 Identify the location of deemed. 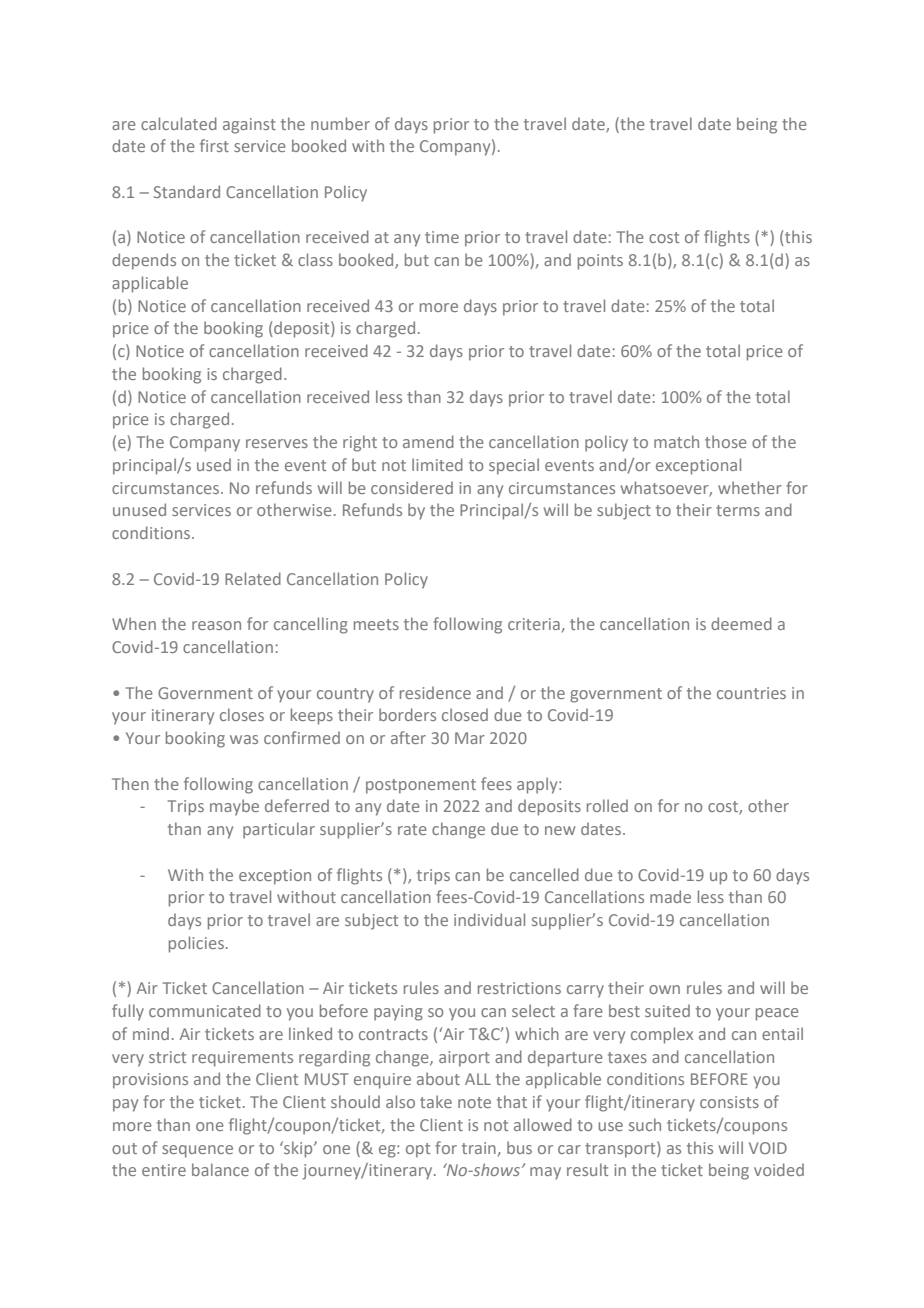
(741, 623).
